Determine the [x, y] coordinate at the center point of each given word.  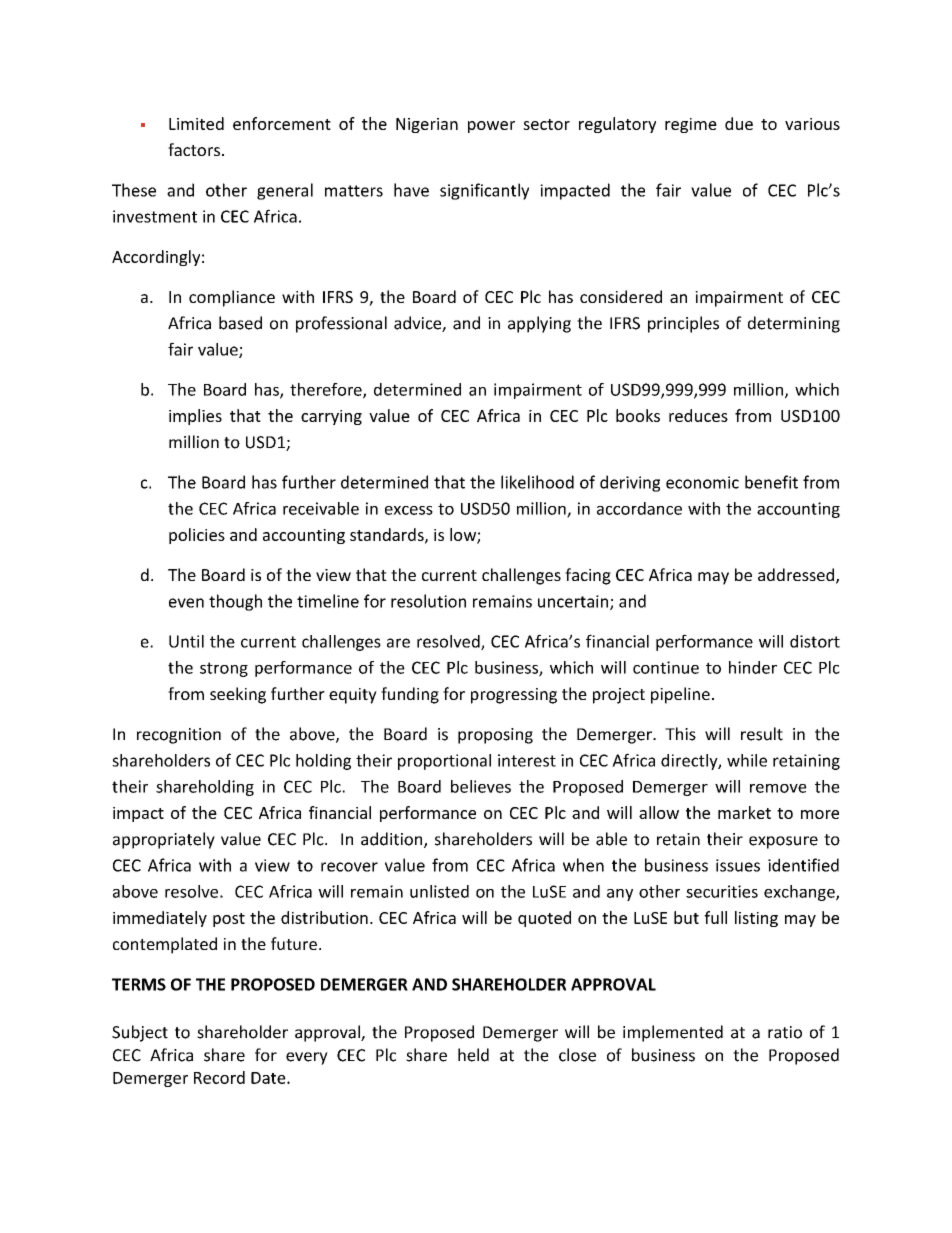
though [235, 602]
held [473, 1055]
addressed [796, 574]
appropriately [164, 840]
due [739, 123]
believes [481, 786]
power [491, 127]
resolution [428, 601]
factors [194, 149]
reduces [698, 415]
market [744, 812]
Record [219, 1077]
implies [195, 417]
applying [539, 324]
